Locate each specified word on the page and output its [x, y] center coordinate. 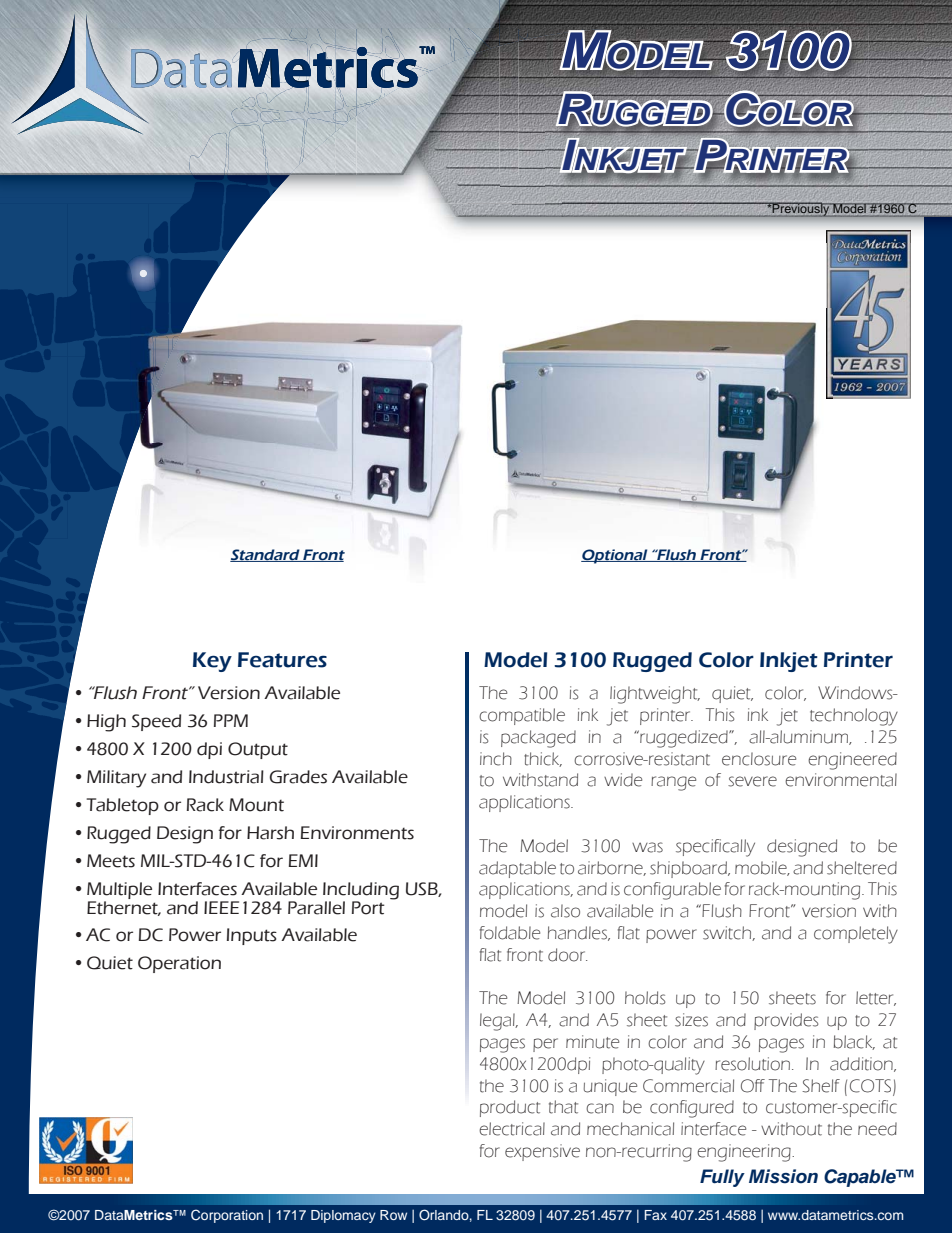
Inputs [252, 936]
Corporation [227, 1216]
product [510, 1108]
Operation [179, 964]
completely [856, 935]
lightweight [655, 695]
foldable [510, 933]
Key [212, 662]
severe [752, 781]
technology [854, 717]
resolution [752, 1064]
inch [496, 759]
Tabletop [122, 806]
